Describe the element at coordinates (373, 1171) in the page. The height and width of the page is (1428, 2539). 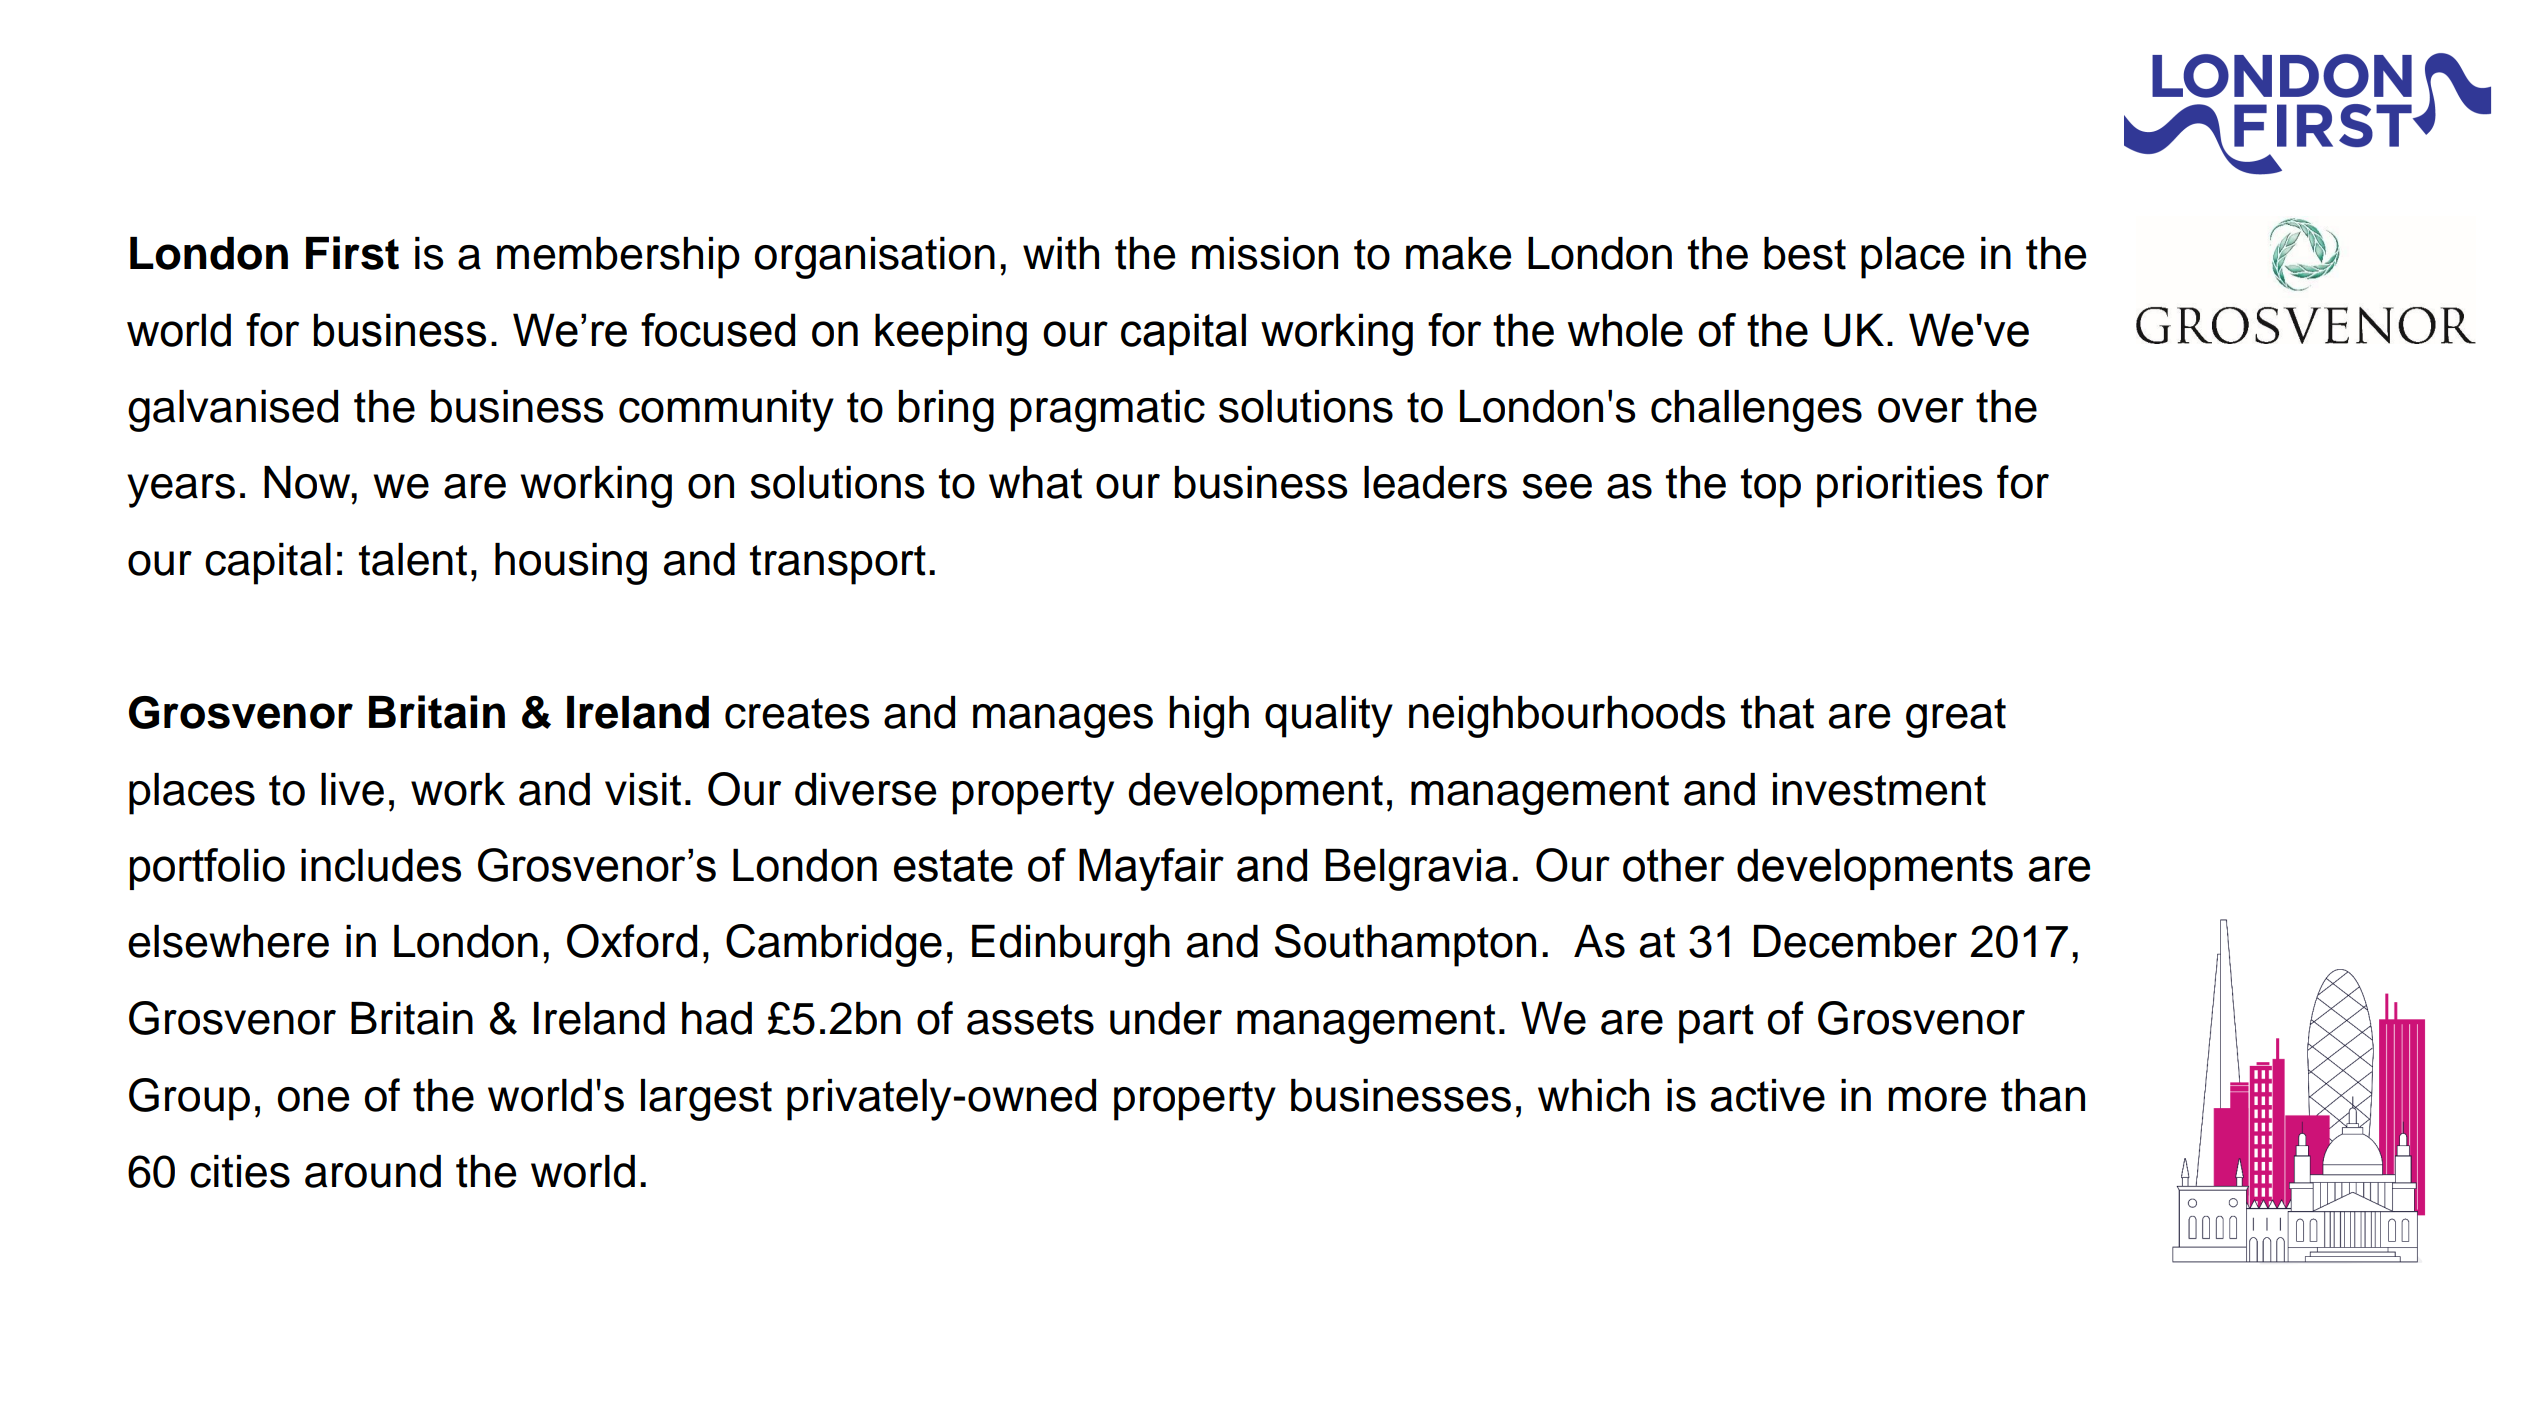
I see `around` at that location.
